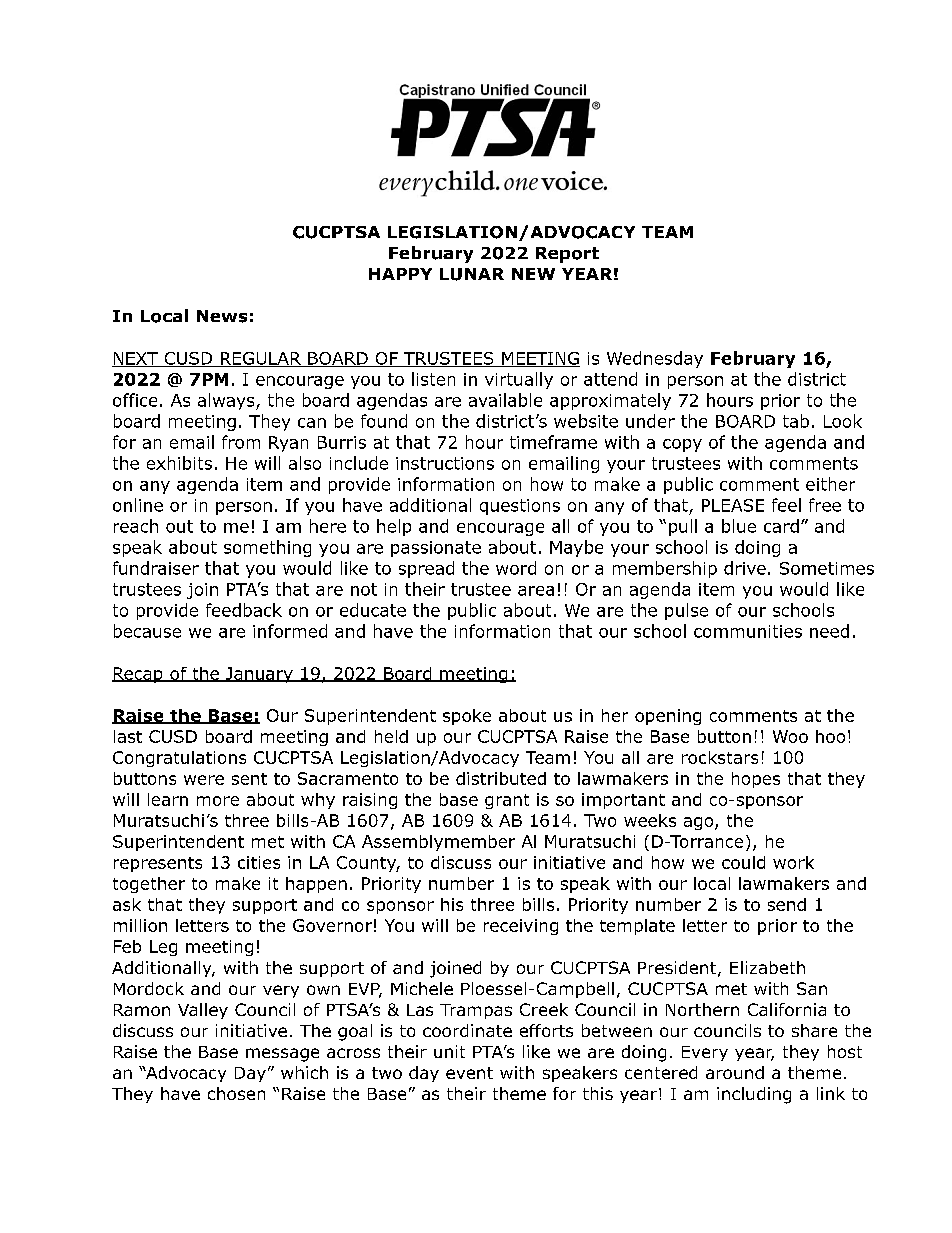  What do you see at coordinates (829, 631) in the screenshot?
I see `need` at bounding box center [829, 631].
